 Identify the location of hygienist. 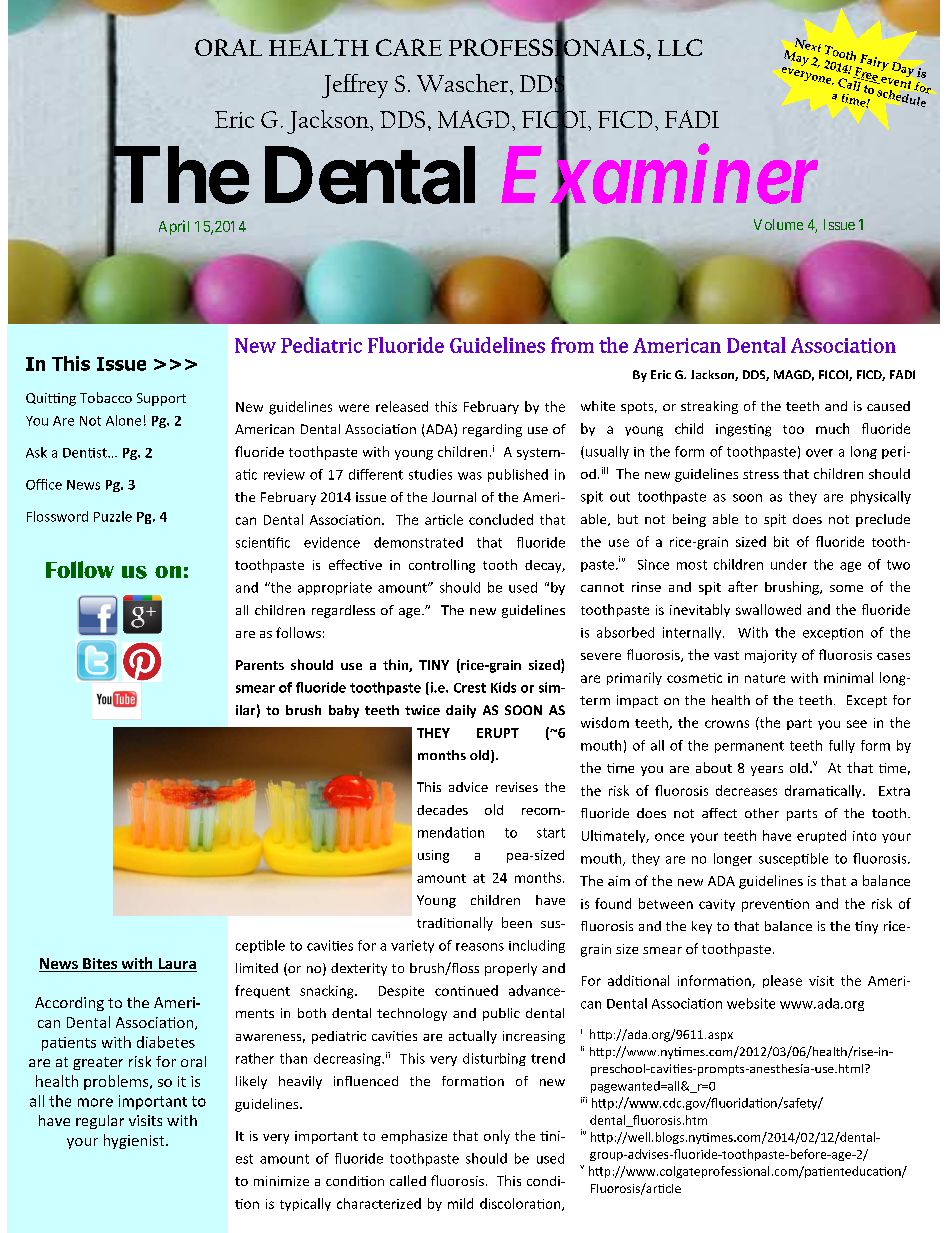
(135, 1141).
